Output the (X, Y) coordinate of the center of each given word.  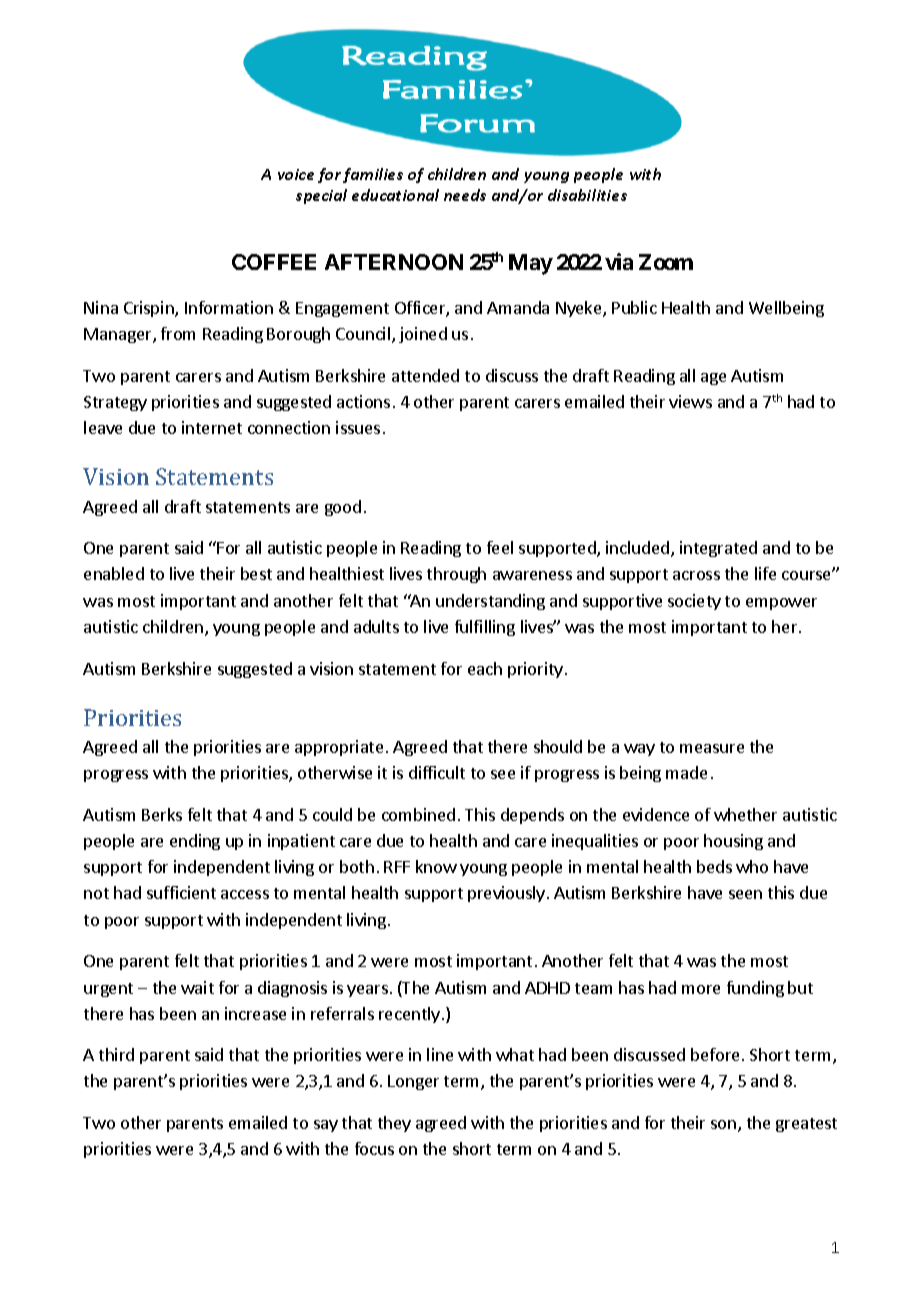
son (725, 1126)
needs (465, 195)
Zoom (666, 262)
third (116, 1054)
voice (296, 174)
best (256, 573)
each (485, 668)
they (394, 1124)
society (694, 602)
